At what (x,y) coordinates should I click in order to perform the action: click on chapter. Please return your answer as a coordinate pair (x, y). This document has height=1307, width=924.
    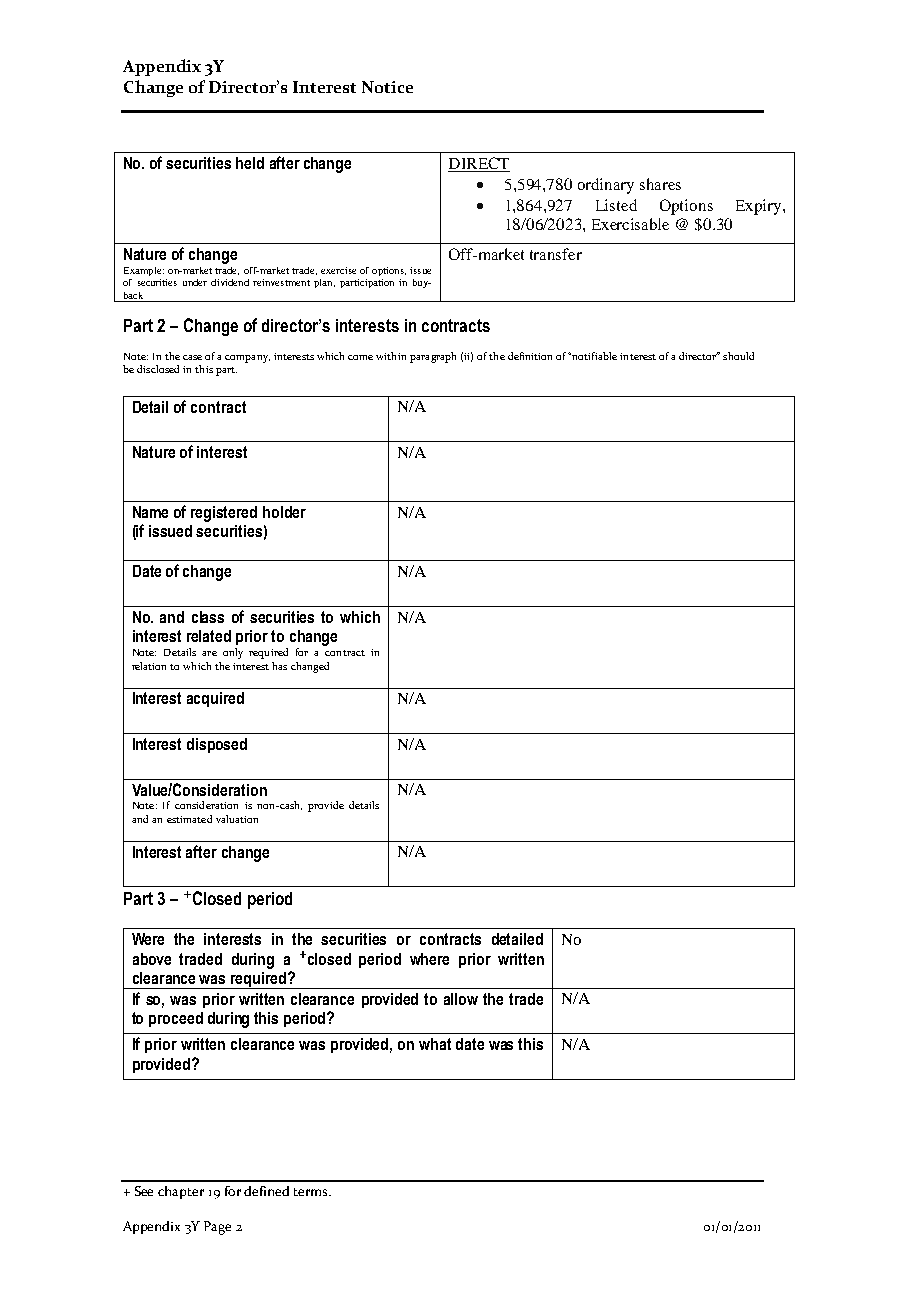
    Looking at the image, I should click on (181, 1192).
